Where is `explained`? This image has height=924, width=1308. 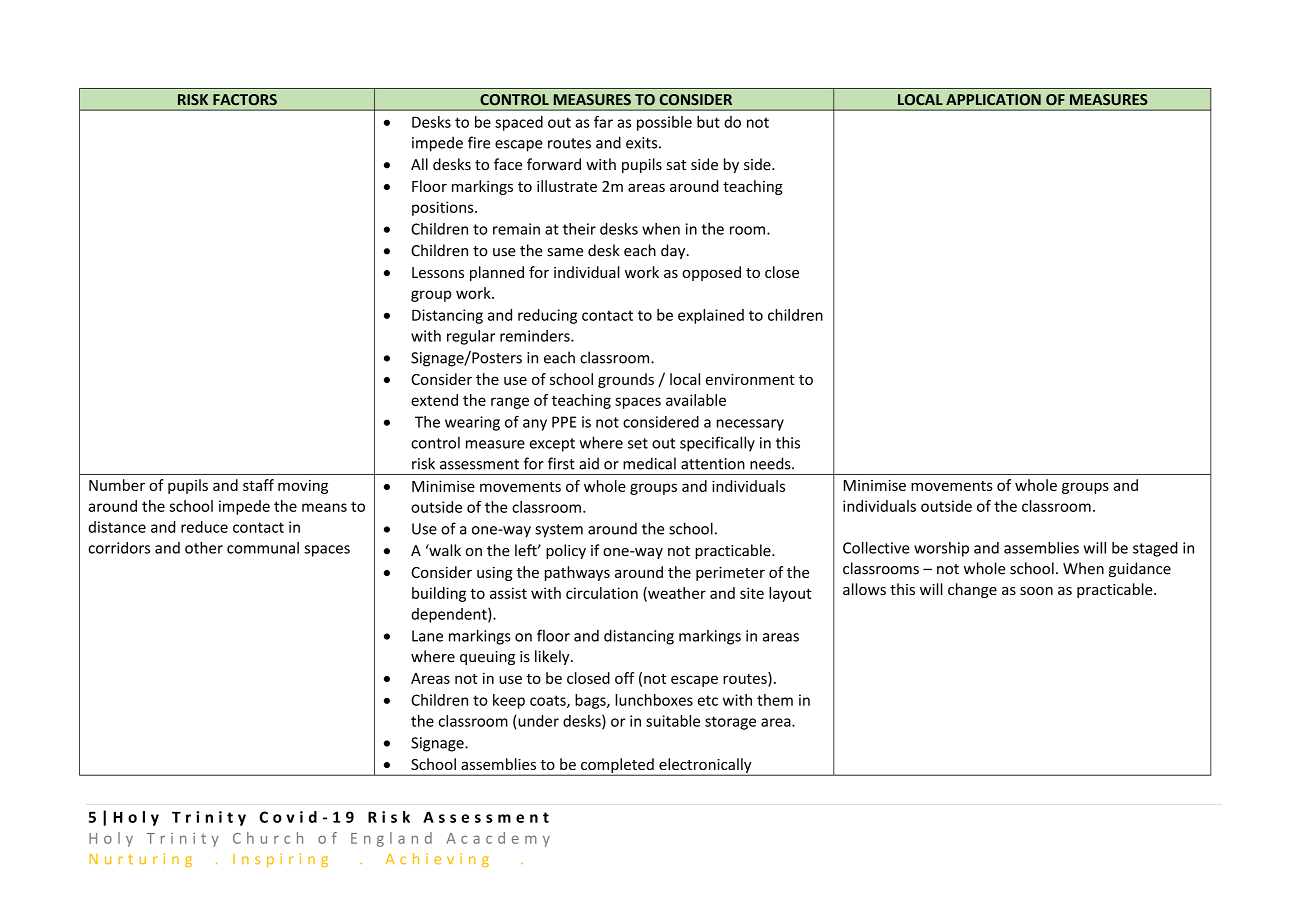 explained is located at coordinates (711, 316).
